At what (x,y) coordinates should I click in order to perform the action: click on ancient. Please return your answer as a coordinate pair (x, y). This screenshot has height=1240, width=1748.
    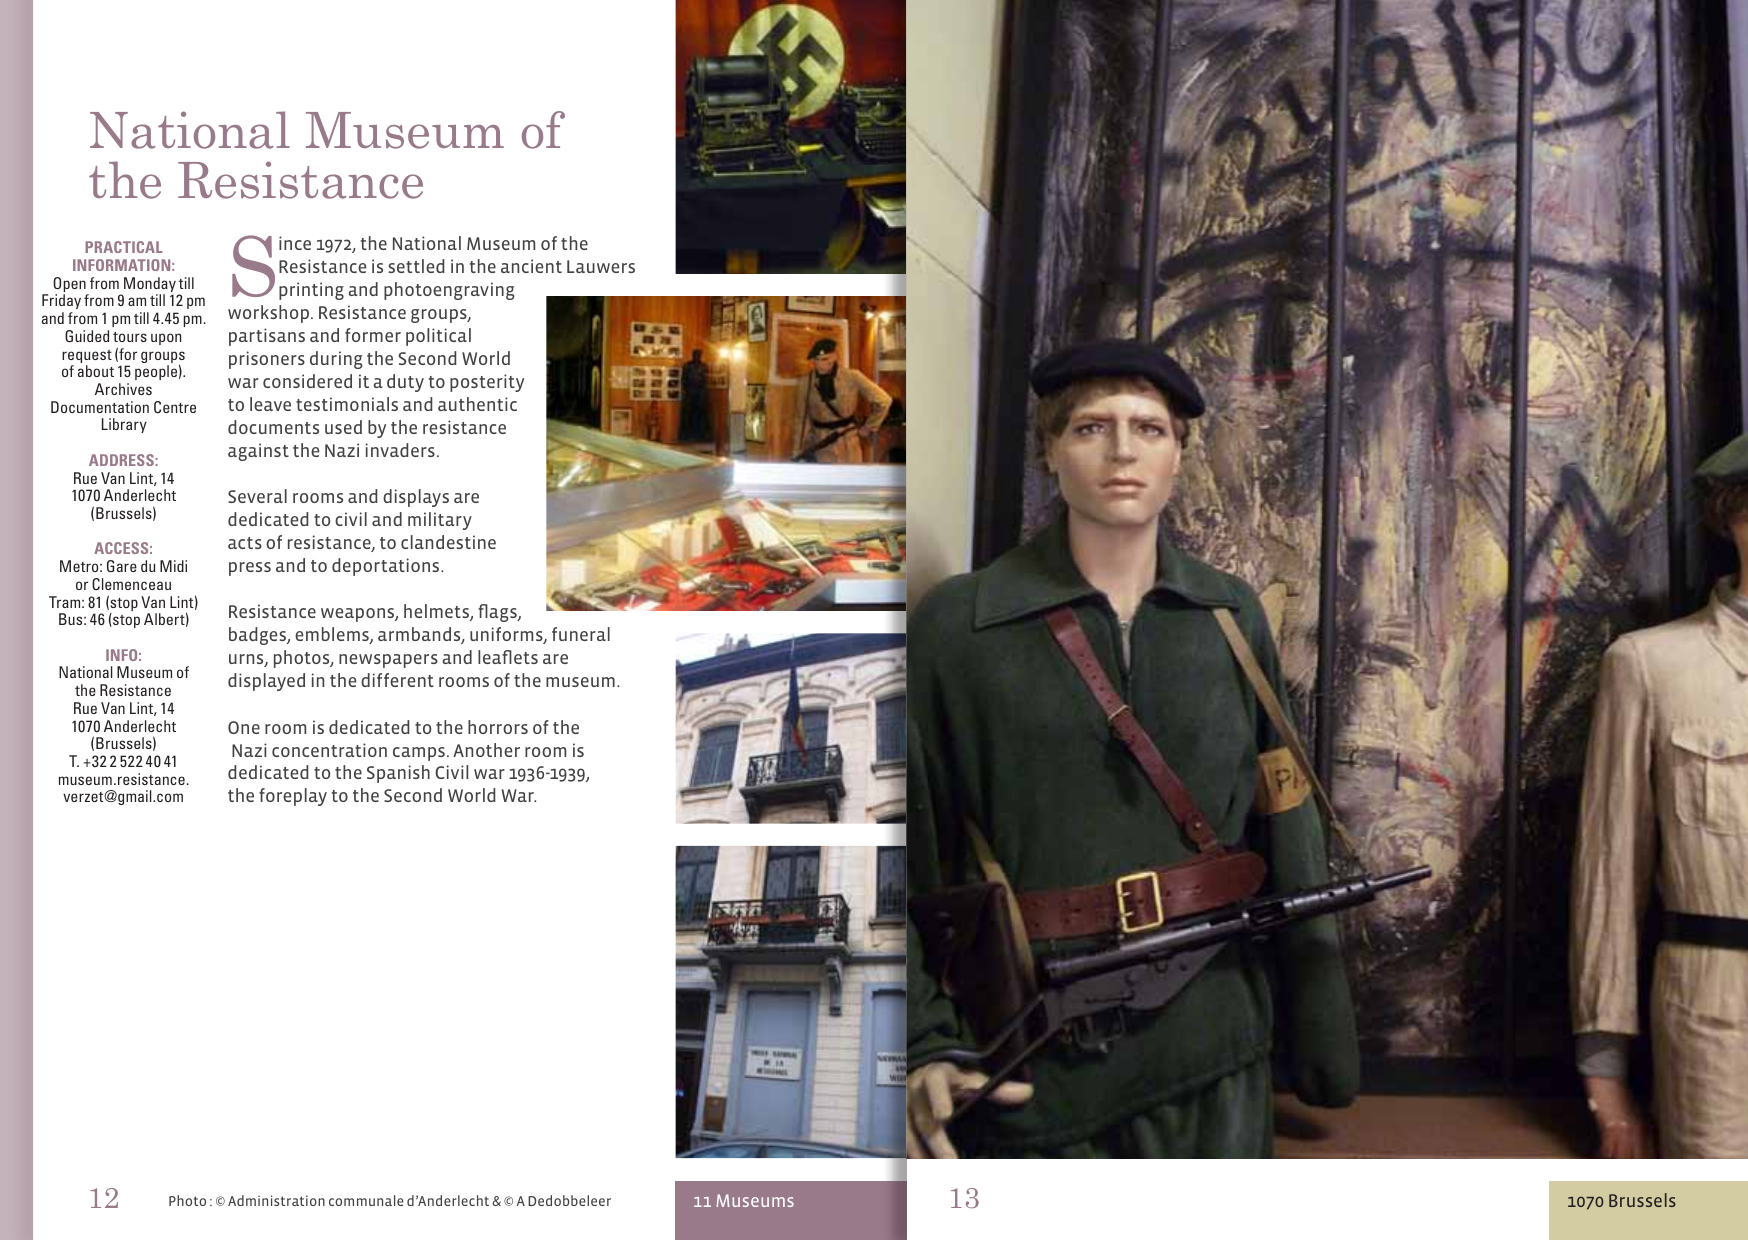
    Looking at the image, I should click on (531, 266).
